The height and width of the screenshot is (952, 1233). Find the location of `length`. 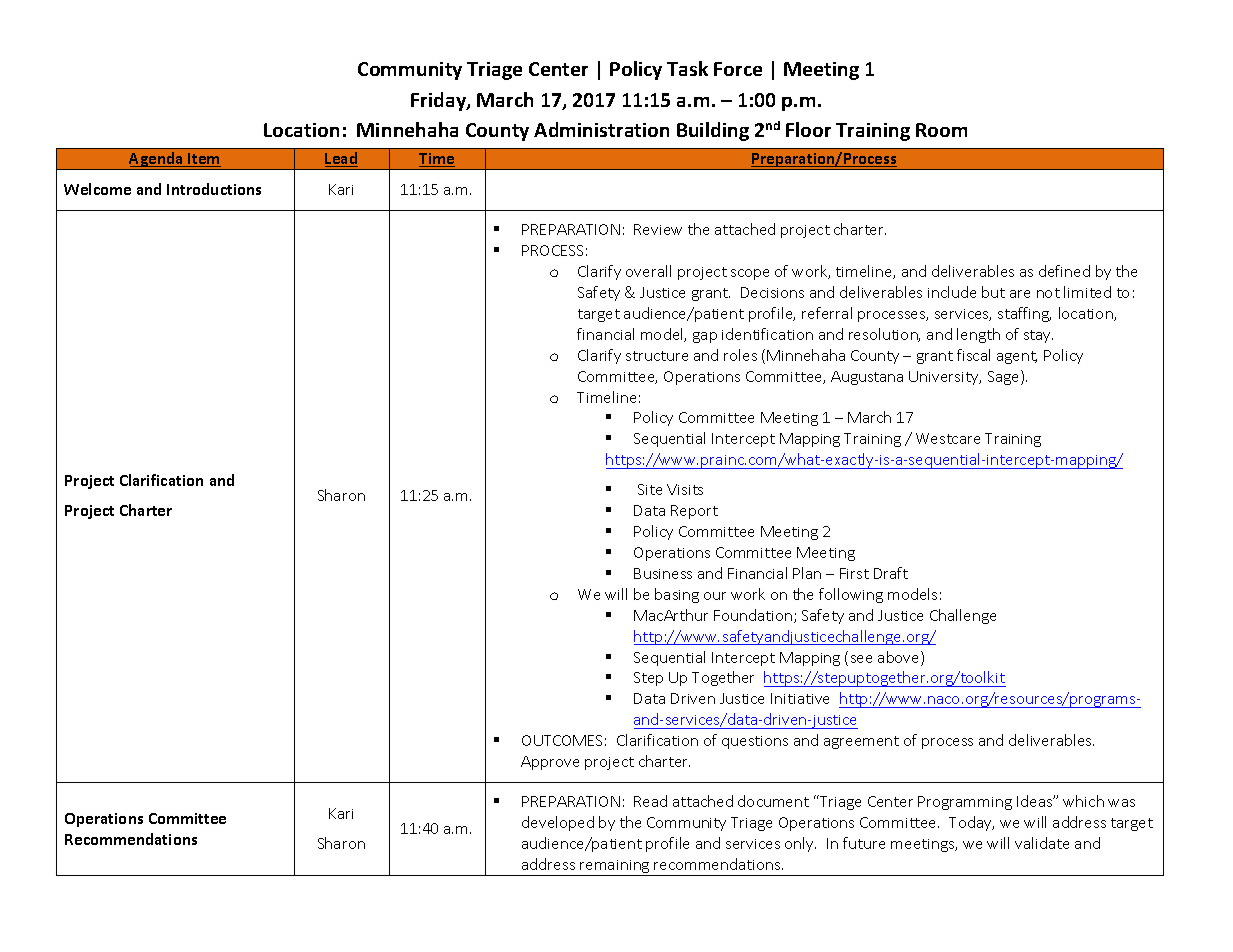

length is located at coordinates (978, 335).
